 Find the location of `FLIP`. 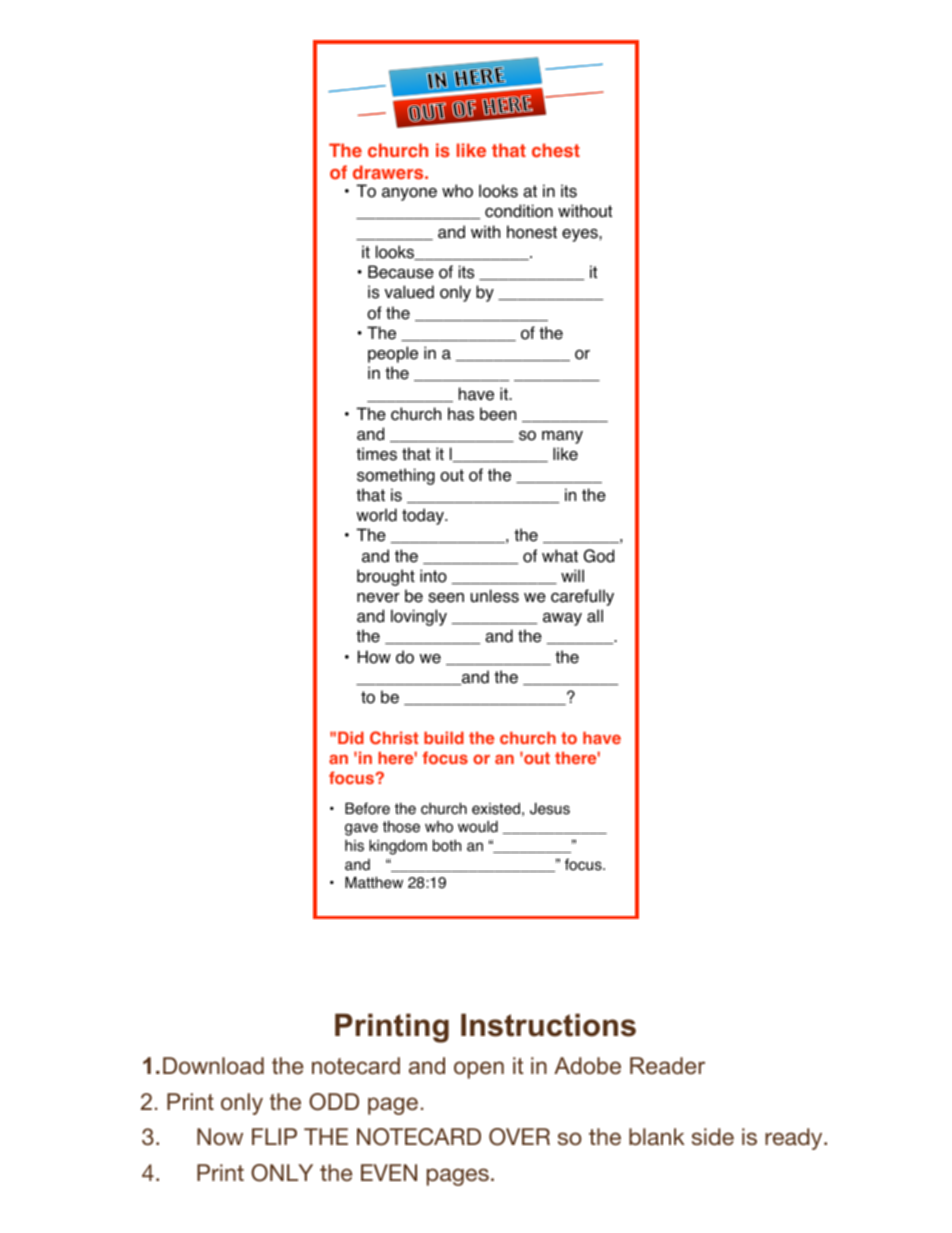

FLIP is located at coordinates (274, 1136).
